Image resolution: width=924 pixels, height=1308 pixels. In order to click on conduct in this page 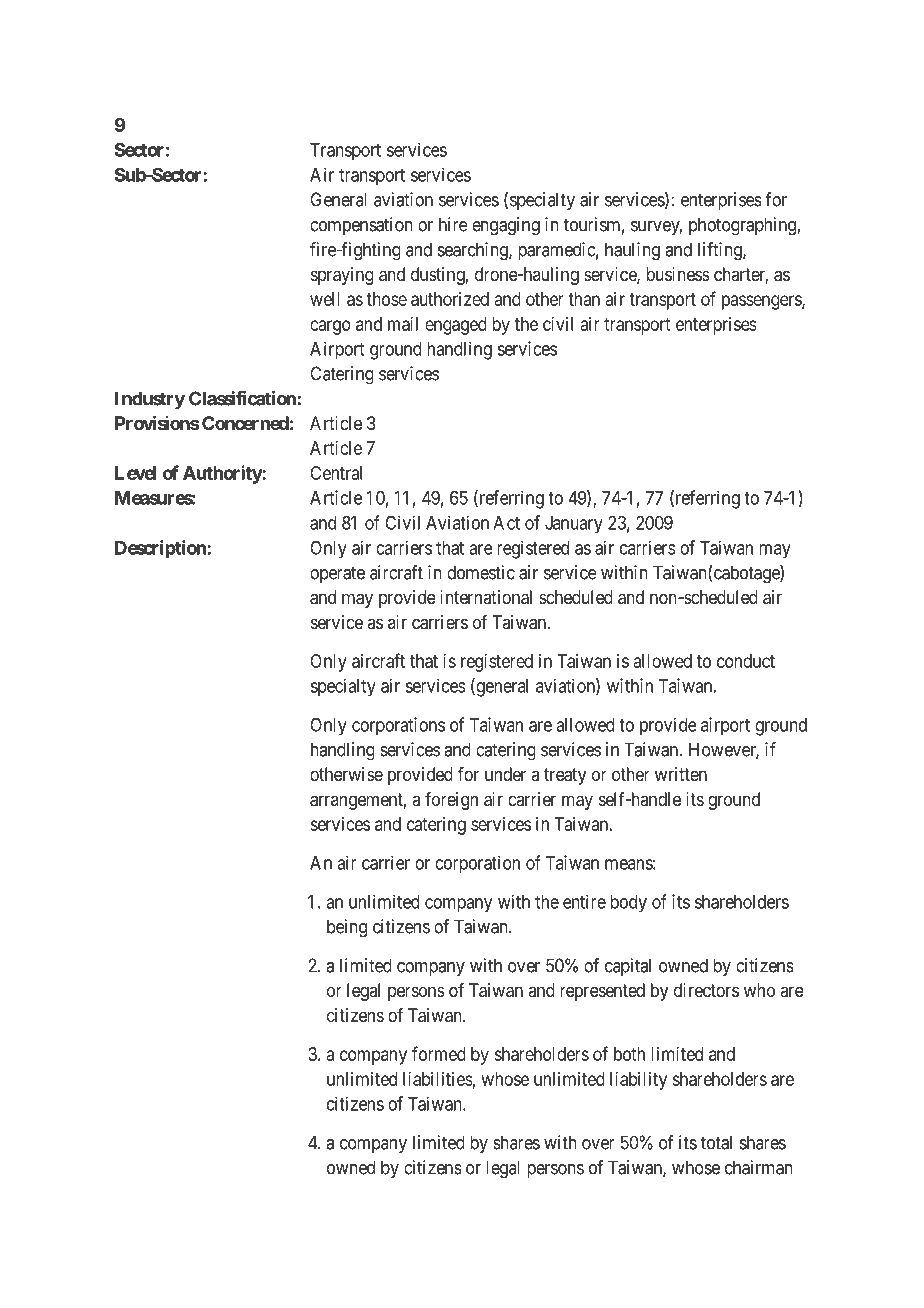, I will do `click(746, 661)`.
